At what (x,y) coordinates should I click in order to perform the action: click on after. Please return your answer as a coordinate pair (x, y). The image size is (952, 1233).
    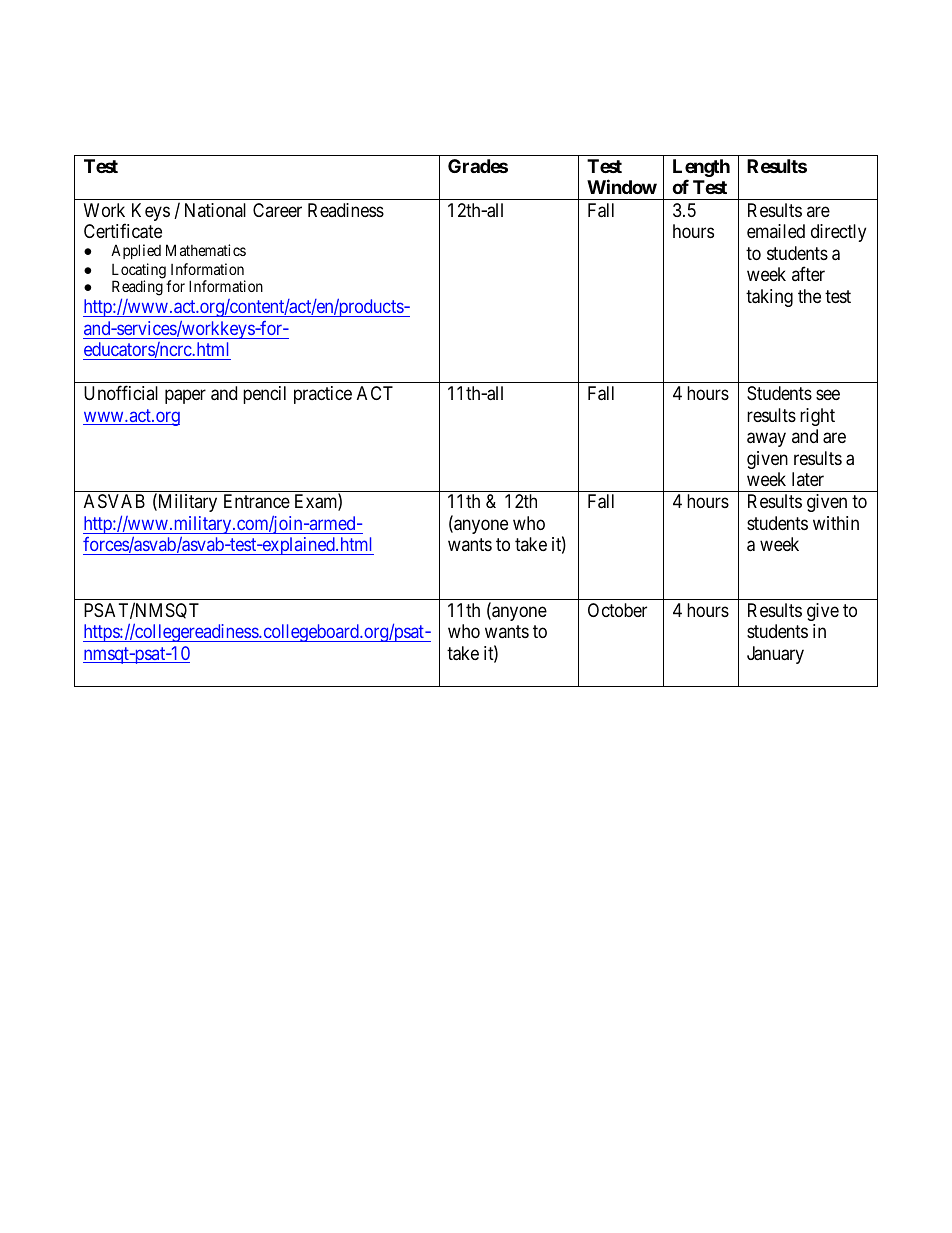
    Looking at the image, I should click on (808, 273).
